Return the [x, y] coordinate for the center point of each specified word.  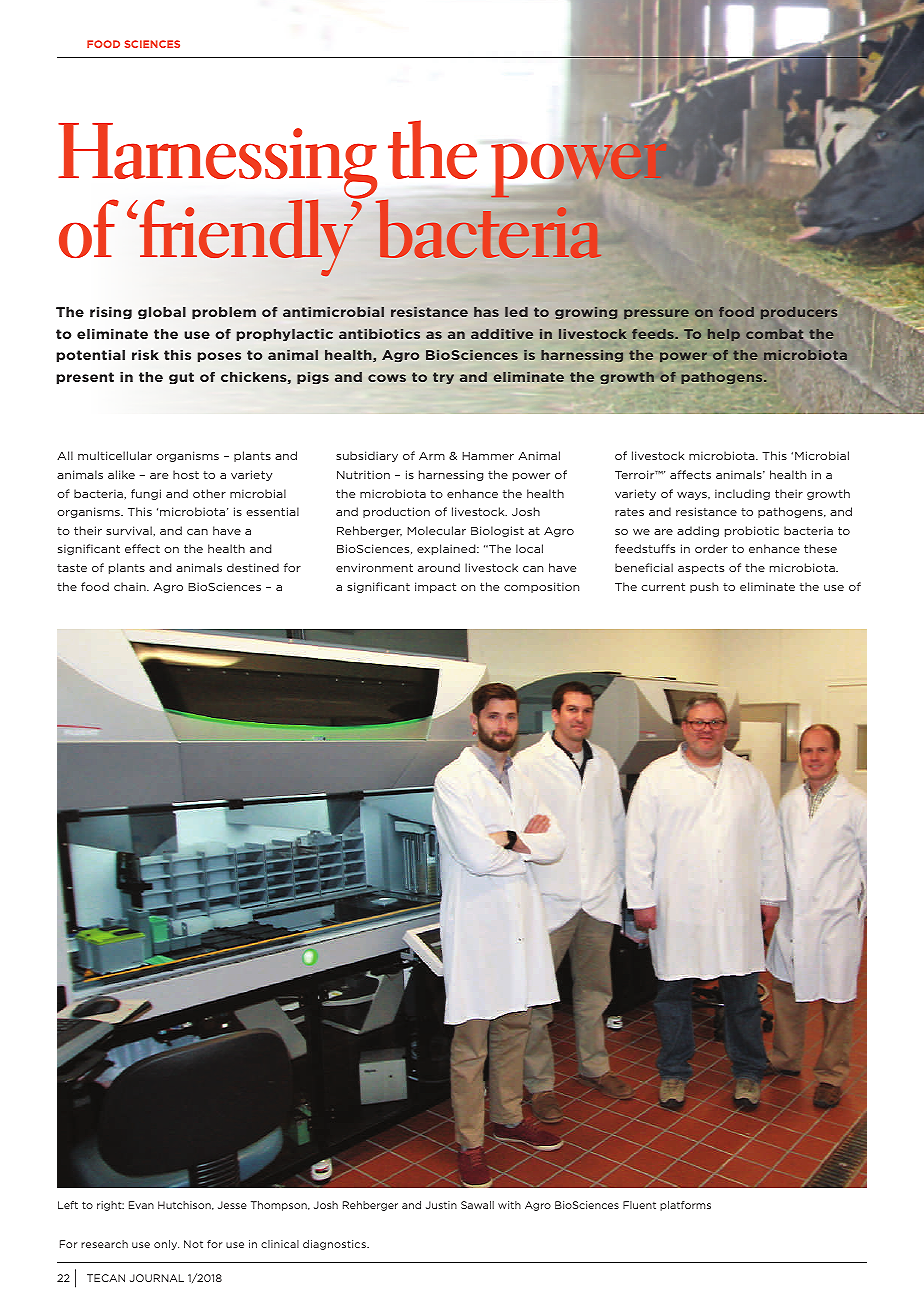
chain [131, 586]
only [166, 1245]
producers [799, 313]
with [509, 1205]
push [704, 587]
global [162, 313]
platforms [685, 1206]
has [486, 312]
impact [435, 587]
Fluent [639, 1205]
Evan [141, 1205]
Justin [441, 1205]
